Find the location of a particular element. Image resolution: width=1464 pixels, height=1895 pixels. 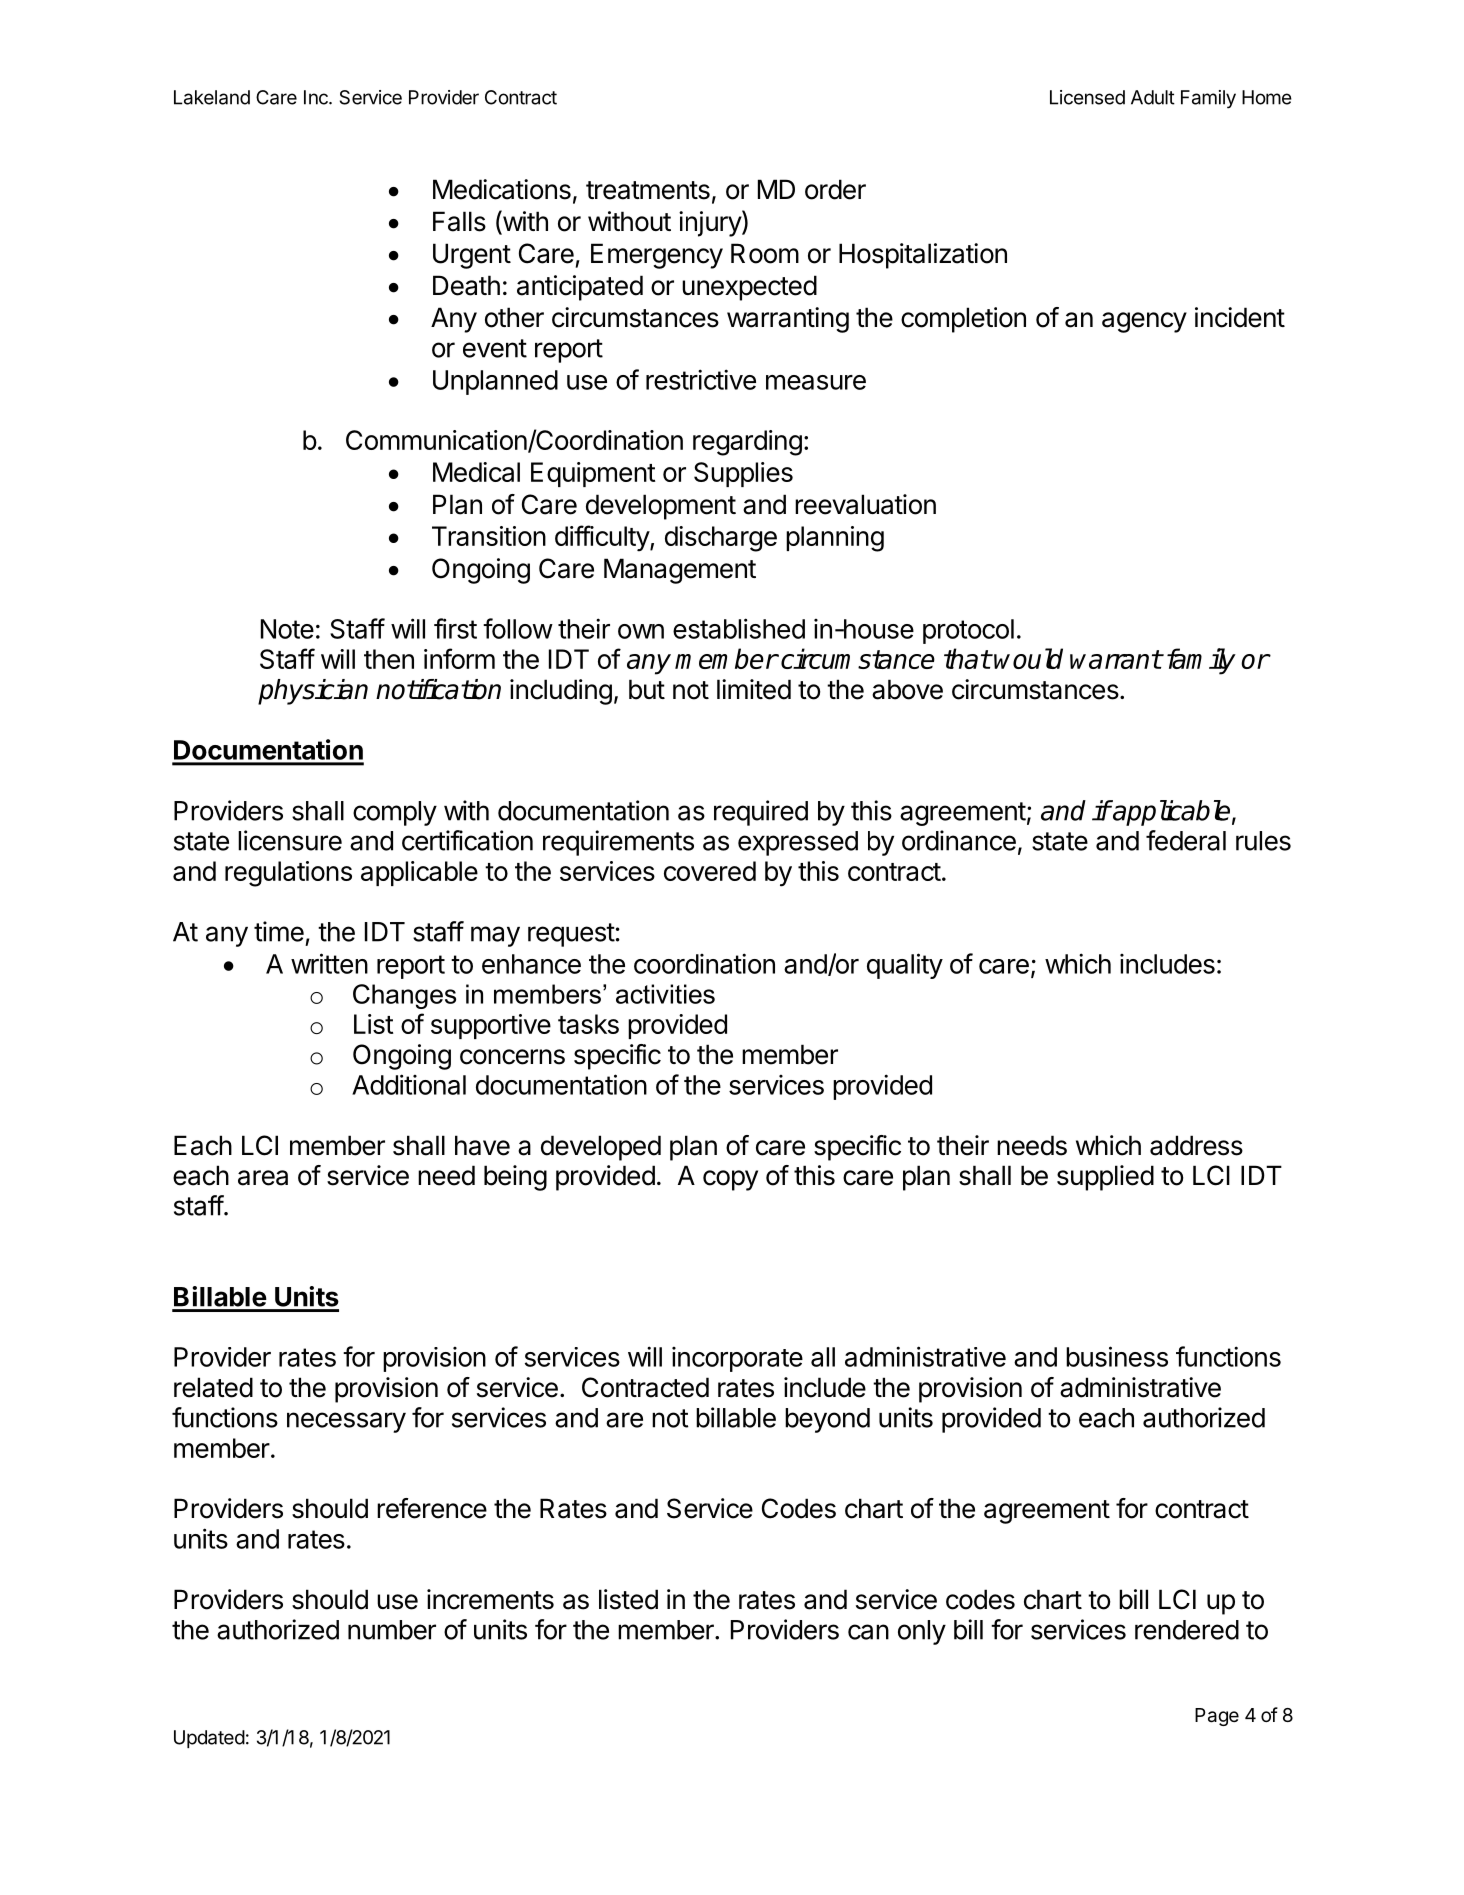

can is located at coordinates (868, 1632).
